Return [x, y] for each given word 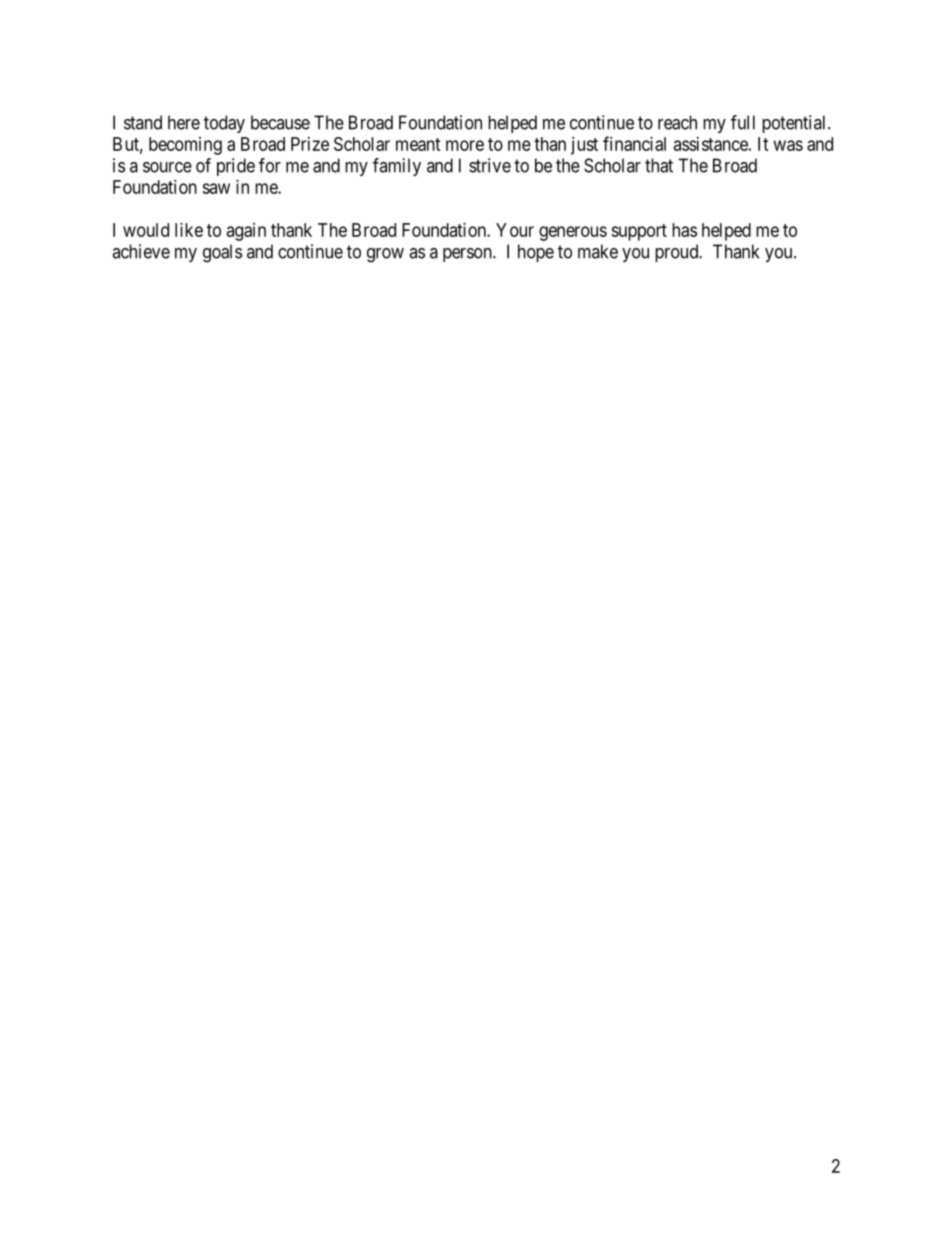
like [189, 230]
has [684, 230]
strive [490, 165]
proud [678, 253]
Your [515, 230]
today [224, 124]
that [659, 165]
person [468, 255]
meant [418, 144]
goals [222, 253]
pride [236, 167]
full [743, 122]
